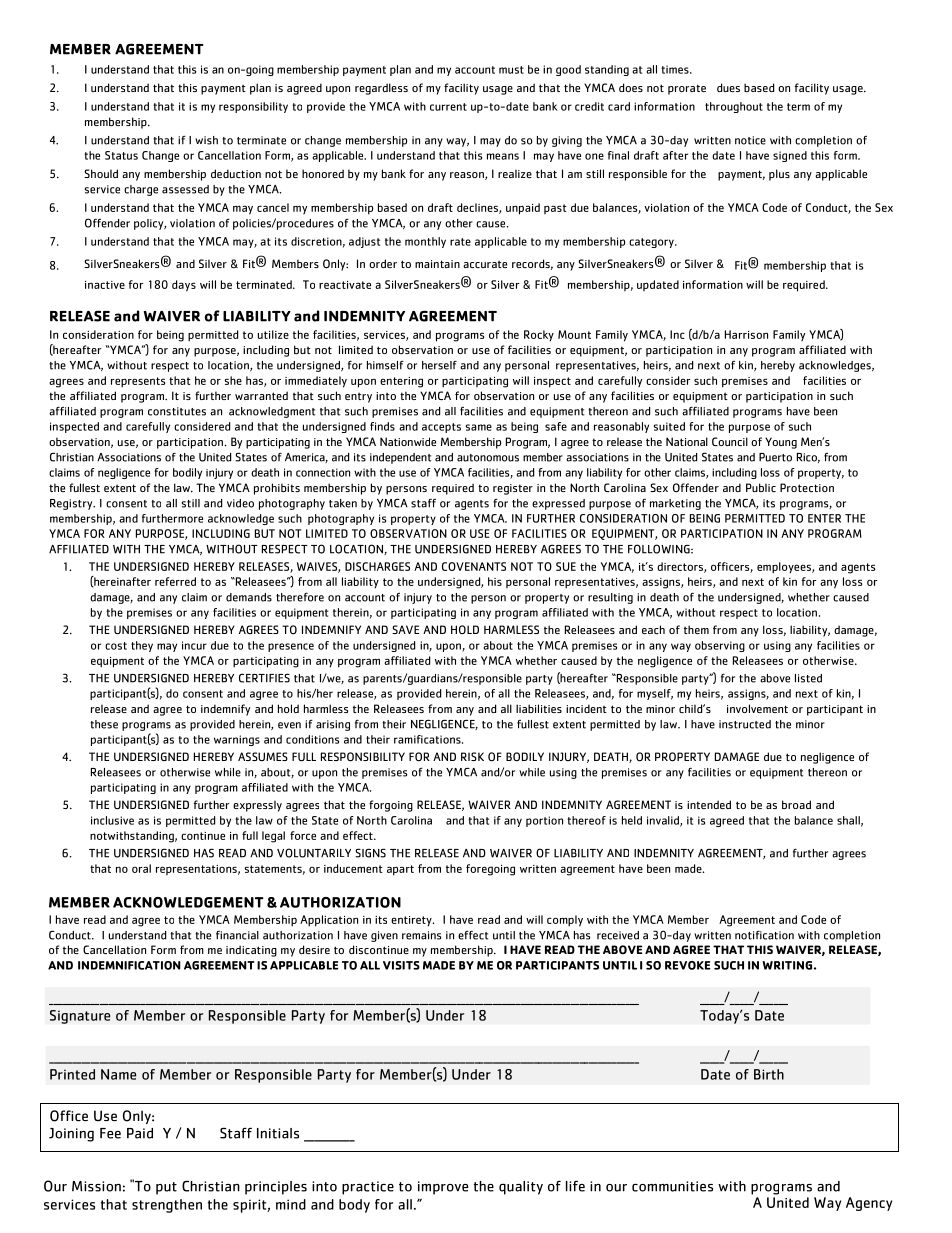 This screenshot has width=952, height=1233. Describe the element at coordinates (448, 107) in the screenshot. I see `current` at that location.
